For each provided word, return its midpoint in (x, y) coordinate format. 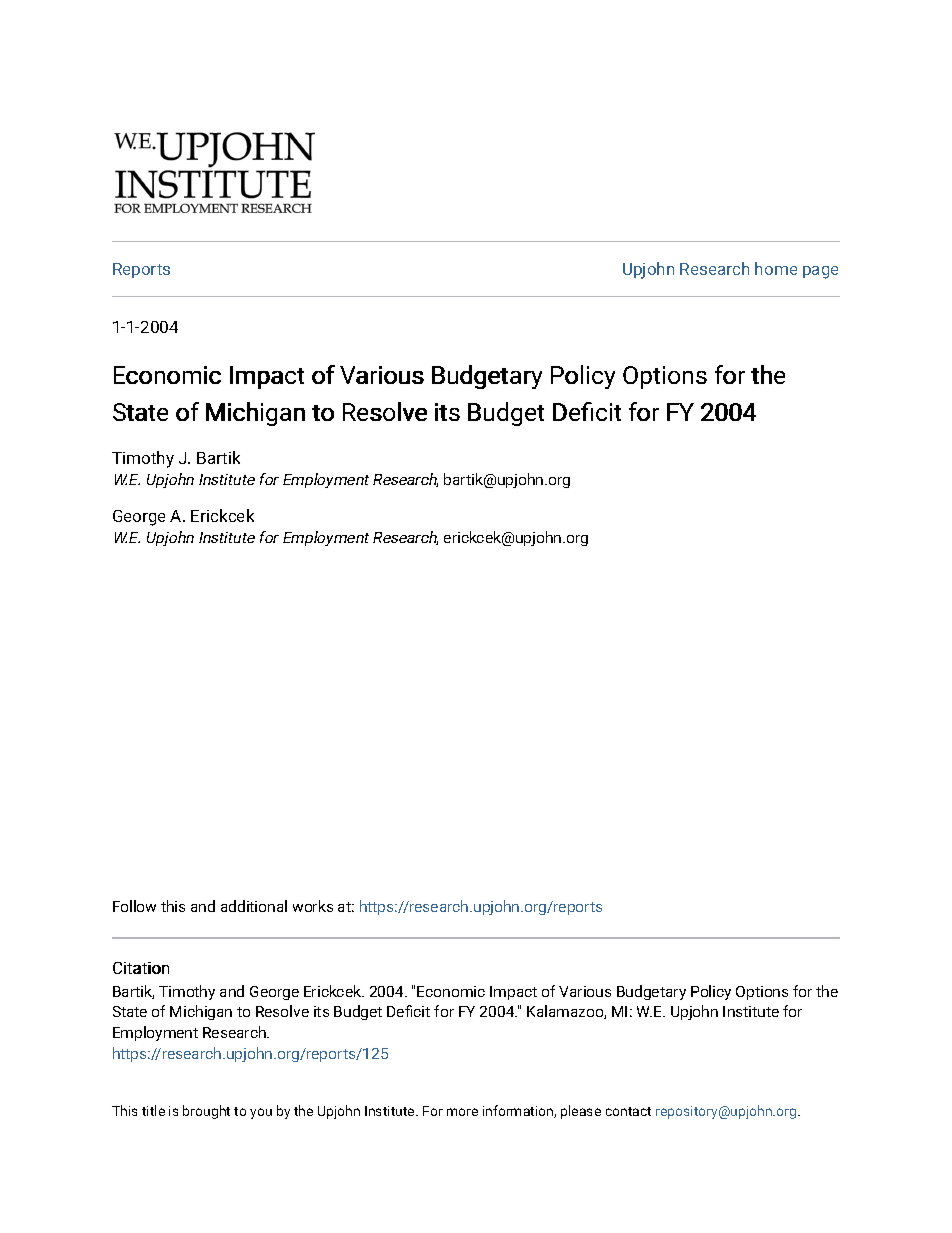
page (820, 272)
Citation (141, 968)
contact (628, 1111)
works (313, 906)
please (581, 1112)
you (261, 1113)
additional (254, 906)
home (776, 268)
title (153, 1110)
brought (206, 1112)
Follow (134, 906)
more (462, 1112)
